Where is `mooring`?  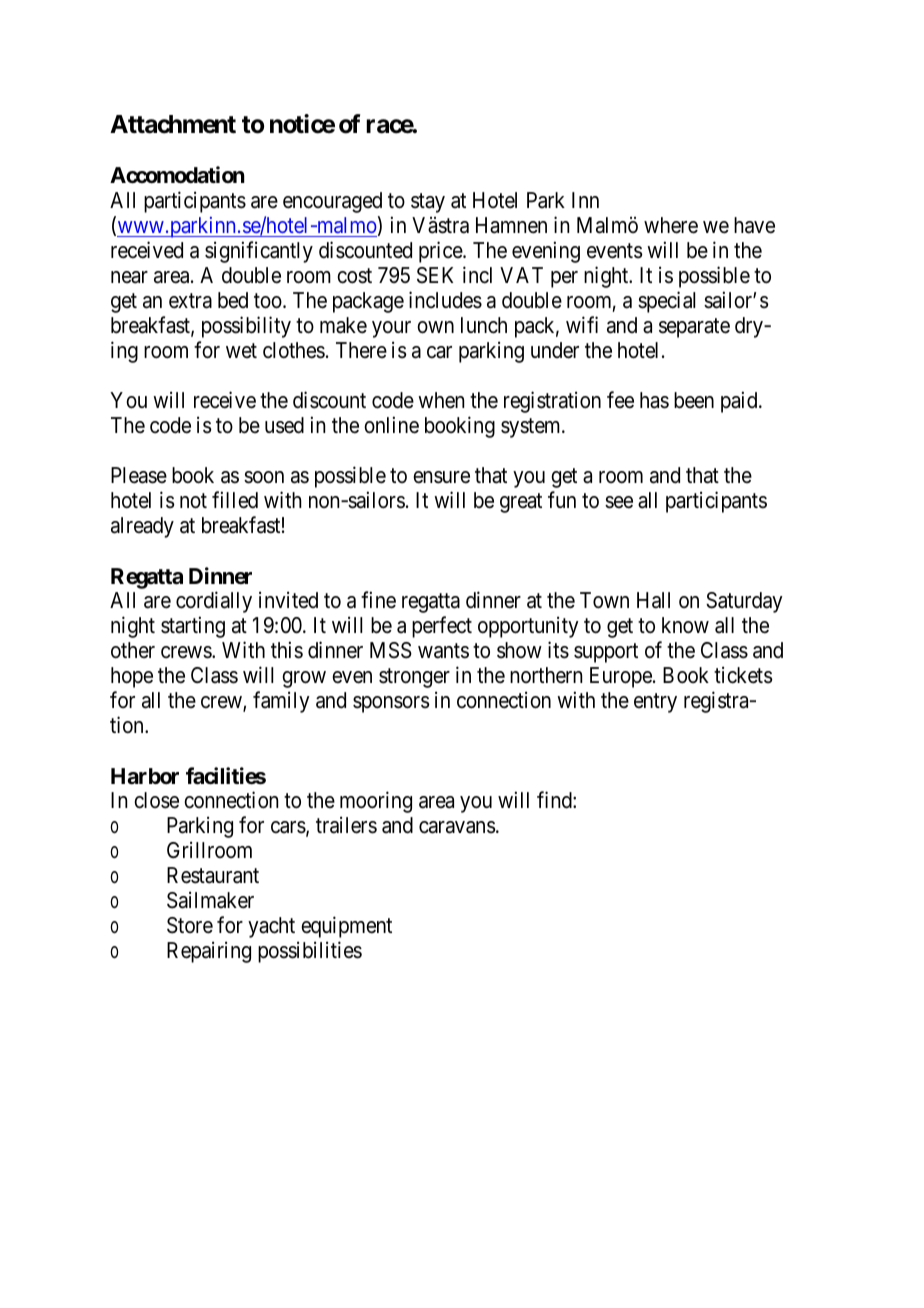 mooring is located at coordinates (376, 802).
